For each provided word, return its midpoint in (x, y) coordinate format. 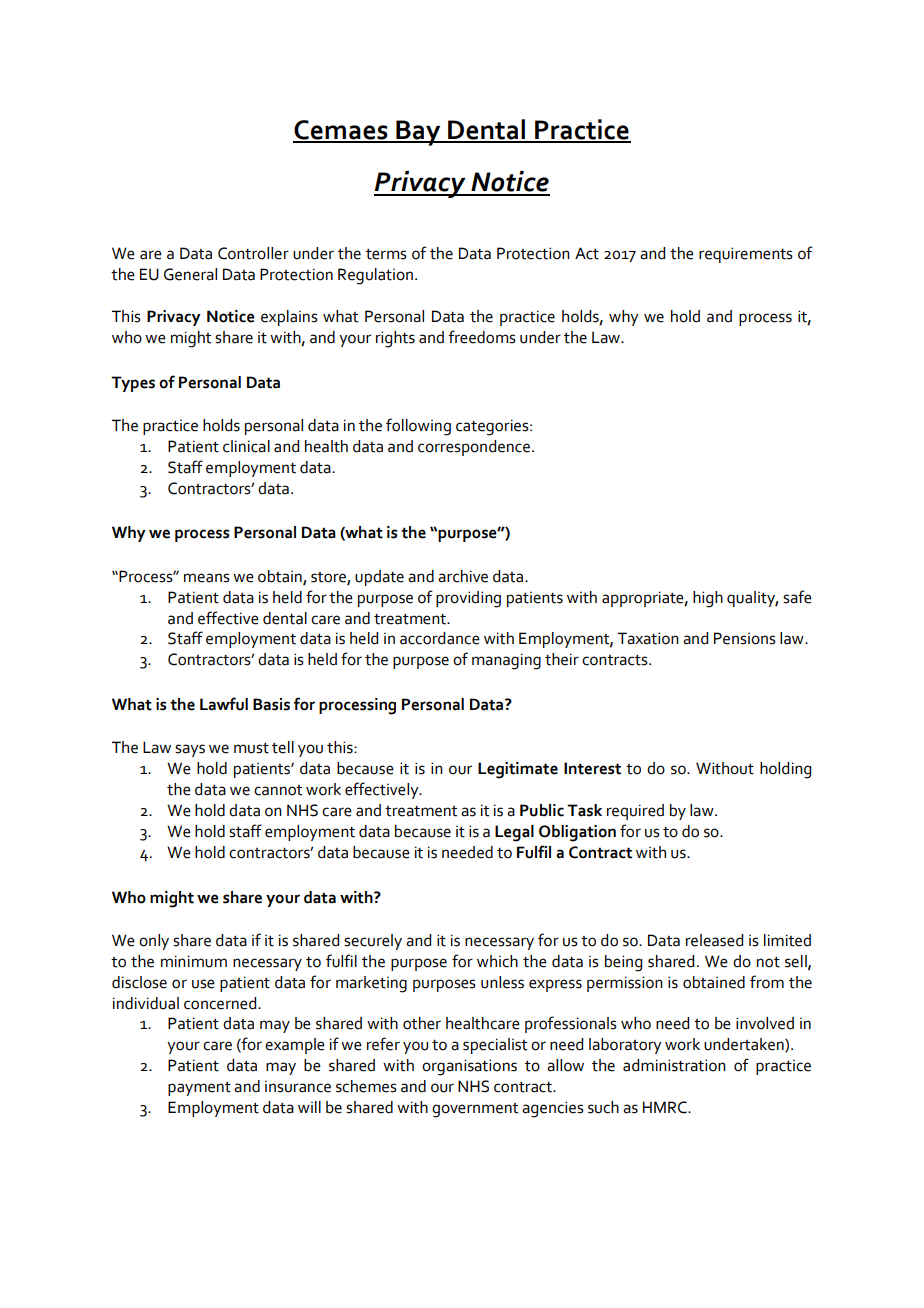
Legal (514, 833)
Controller (253, 253)
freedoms (482, 337)
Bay (418, 133)
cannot (278, 790)
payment (199, 1089)
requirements (746, 255)
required (635, 812)
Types (133, 384)
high (708, 599)
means (207, 578)
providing (468, 599)
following (418, 427)
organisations (469, 1067)
